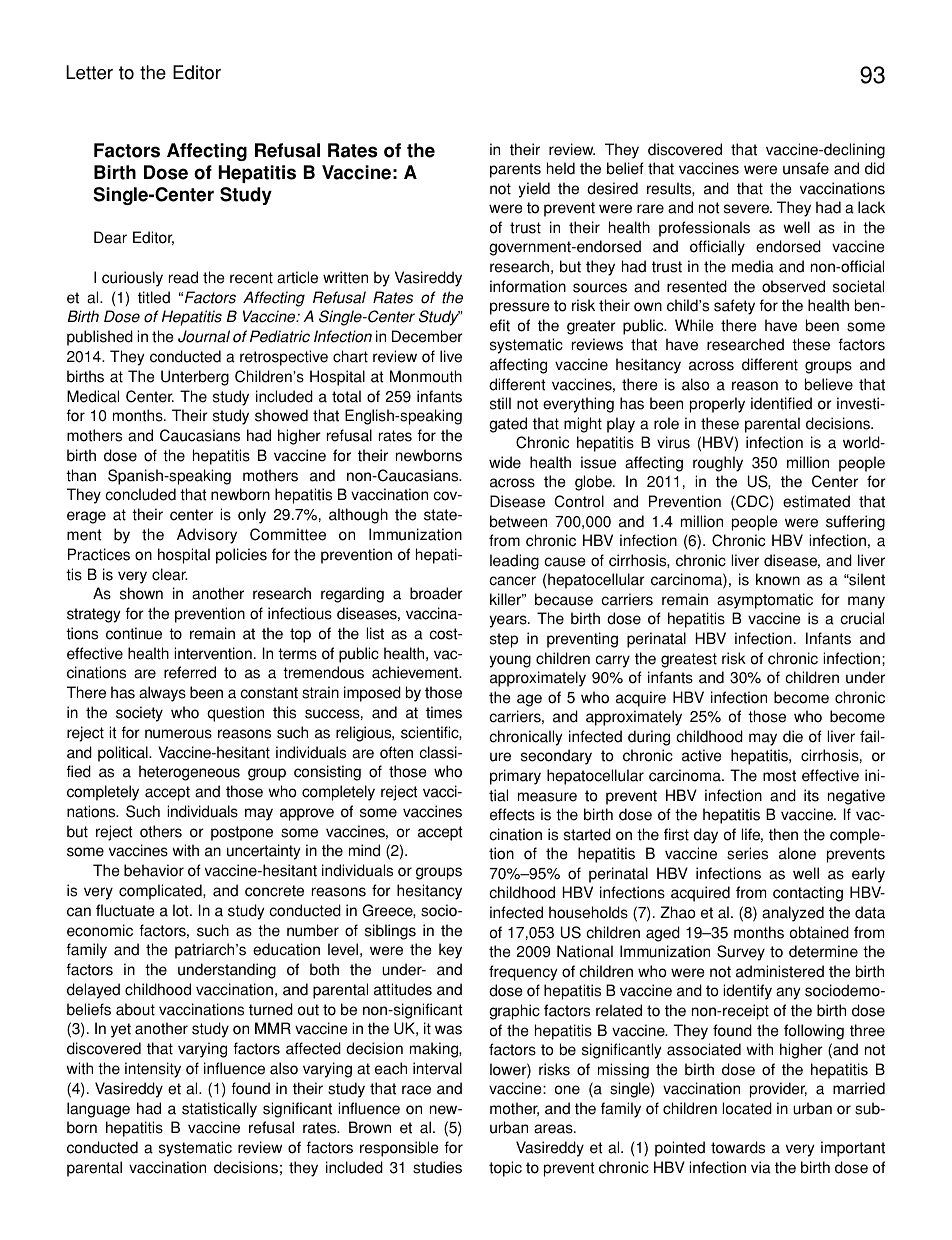  What do you see at coordinates (808, 894) in the screenshot?
I see `contacting` at bounding box center [808, 894].
